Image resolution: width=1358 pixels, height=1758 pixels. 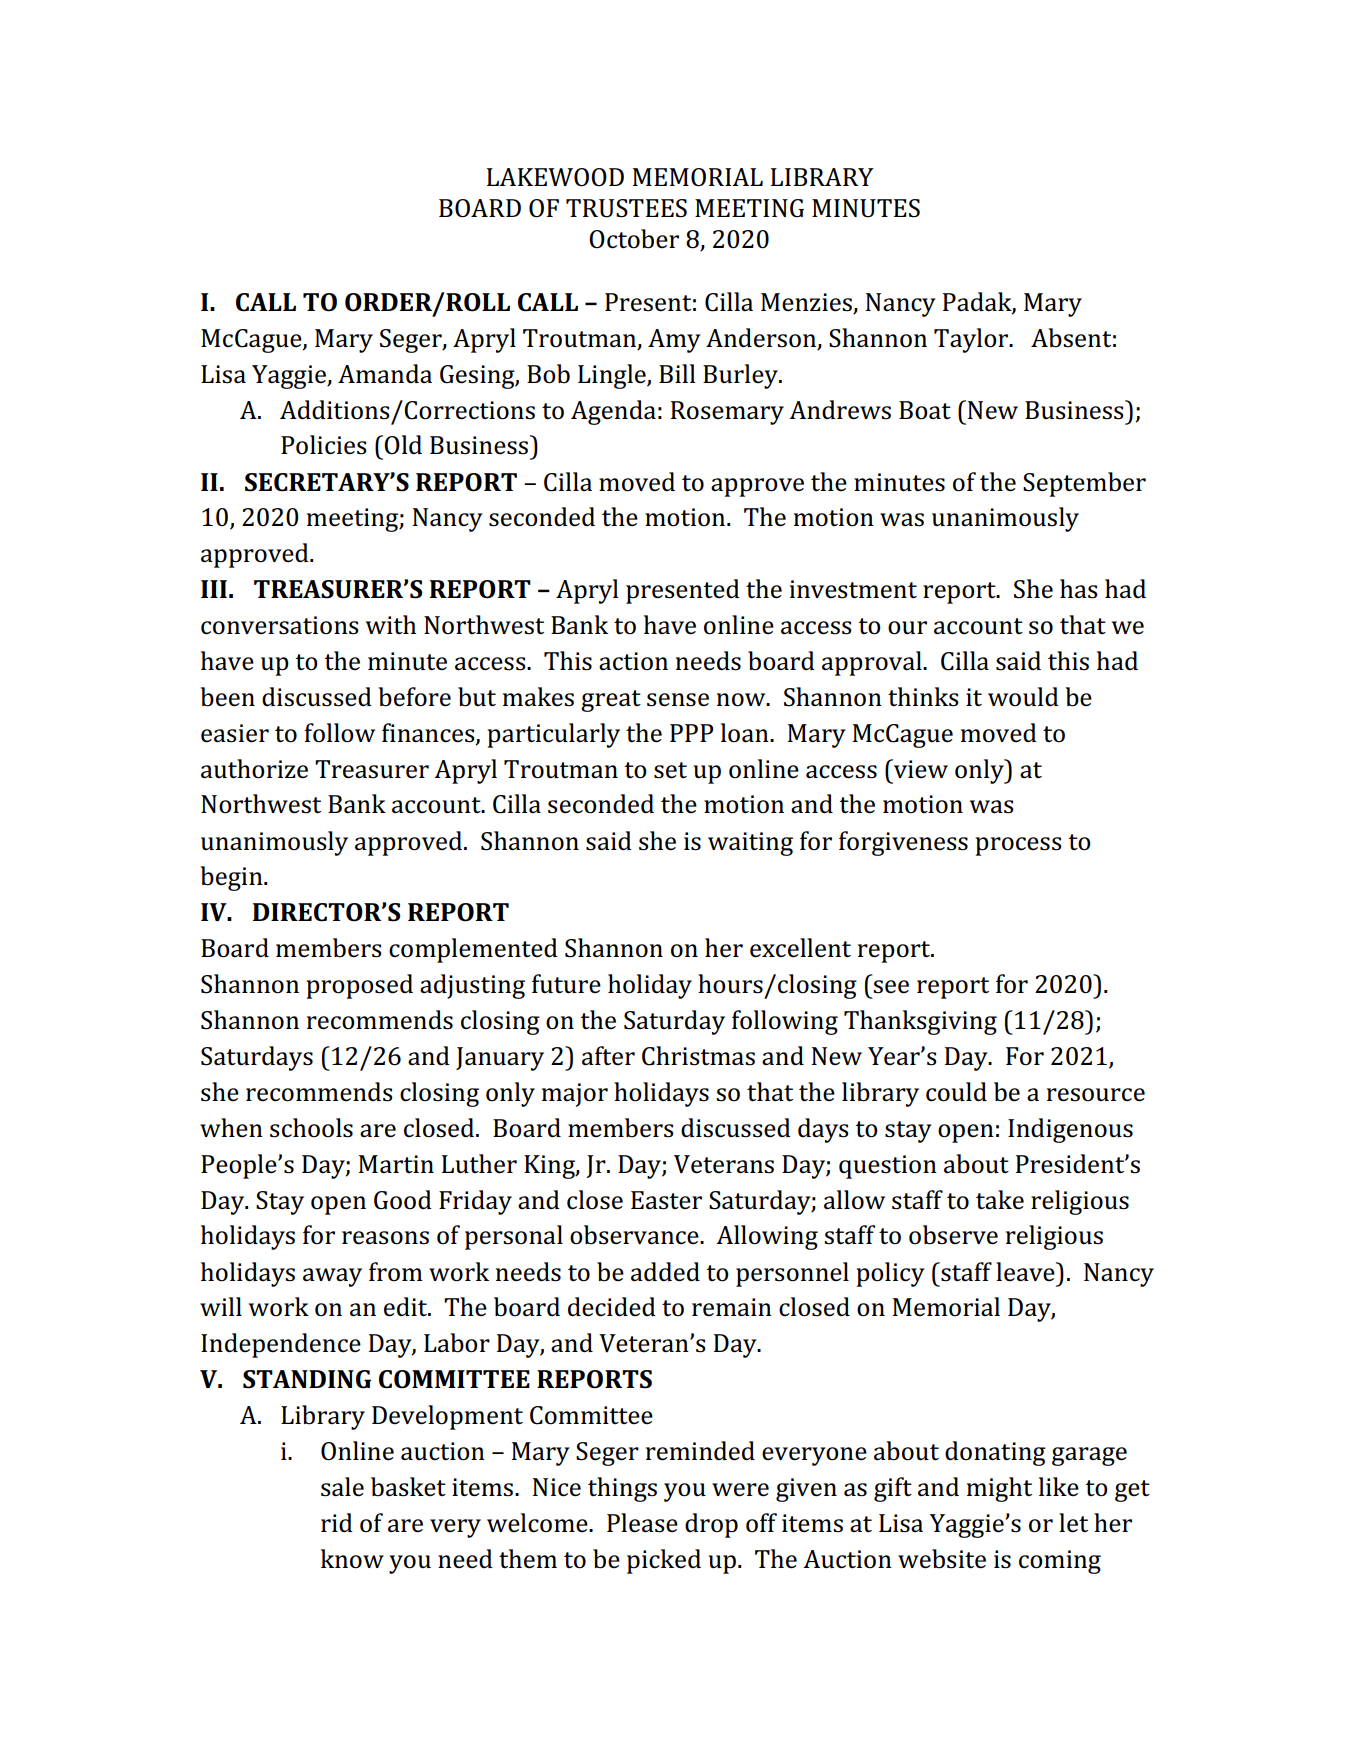 What do you see at coordinates (634, 239) in the screenshot?
I see `October` at bounding box center [634, 239].
